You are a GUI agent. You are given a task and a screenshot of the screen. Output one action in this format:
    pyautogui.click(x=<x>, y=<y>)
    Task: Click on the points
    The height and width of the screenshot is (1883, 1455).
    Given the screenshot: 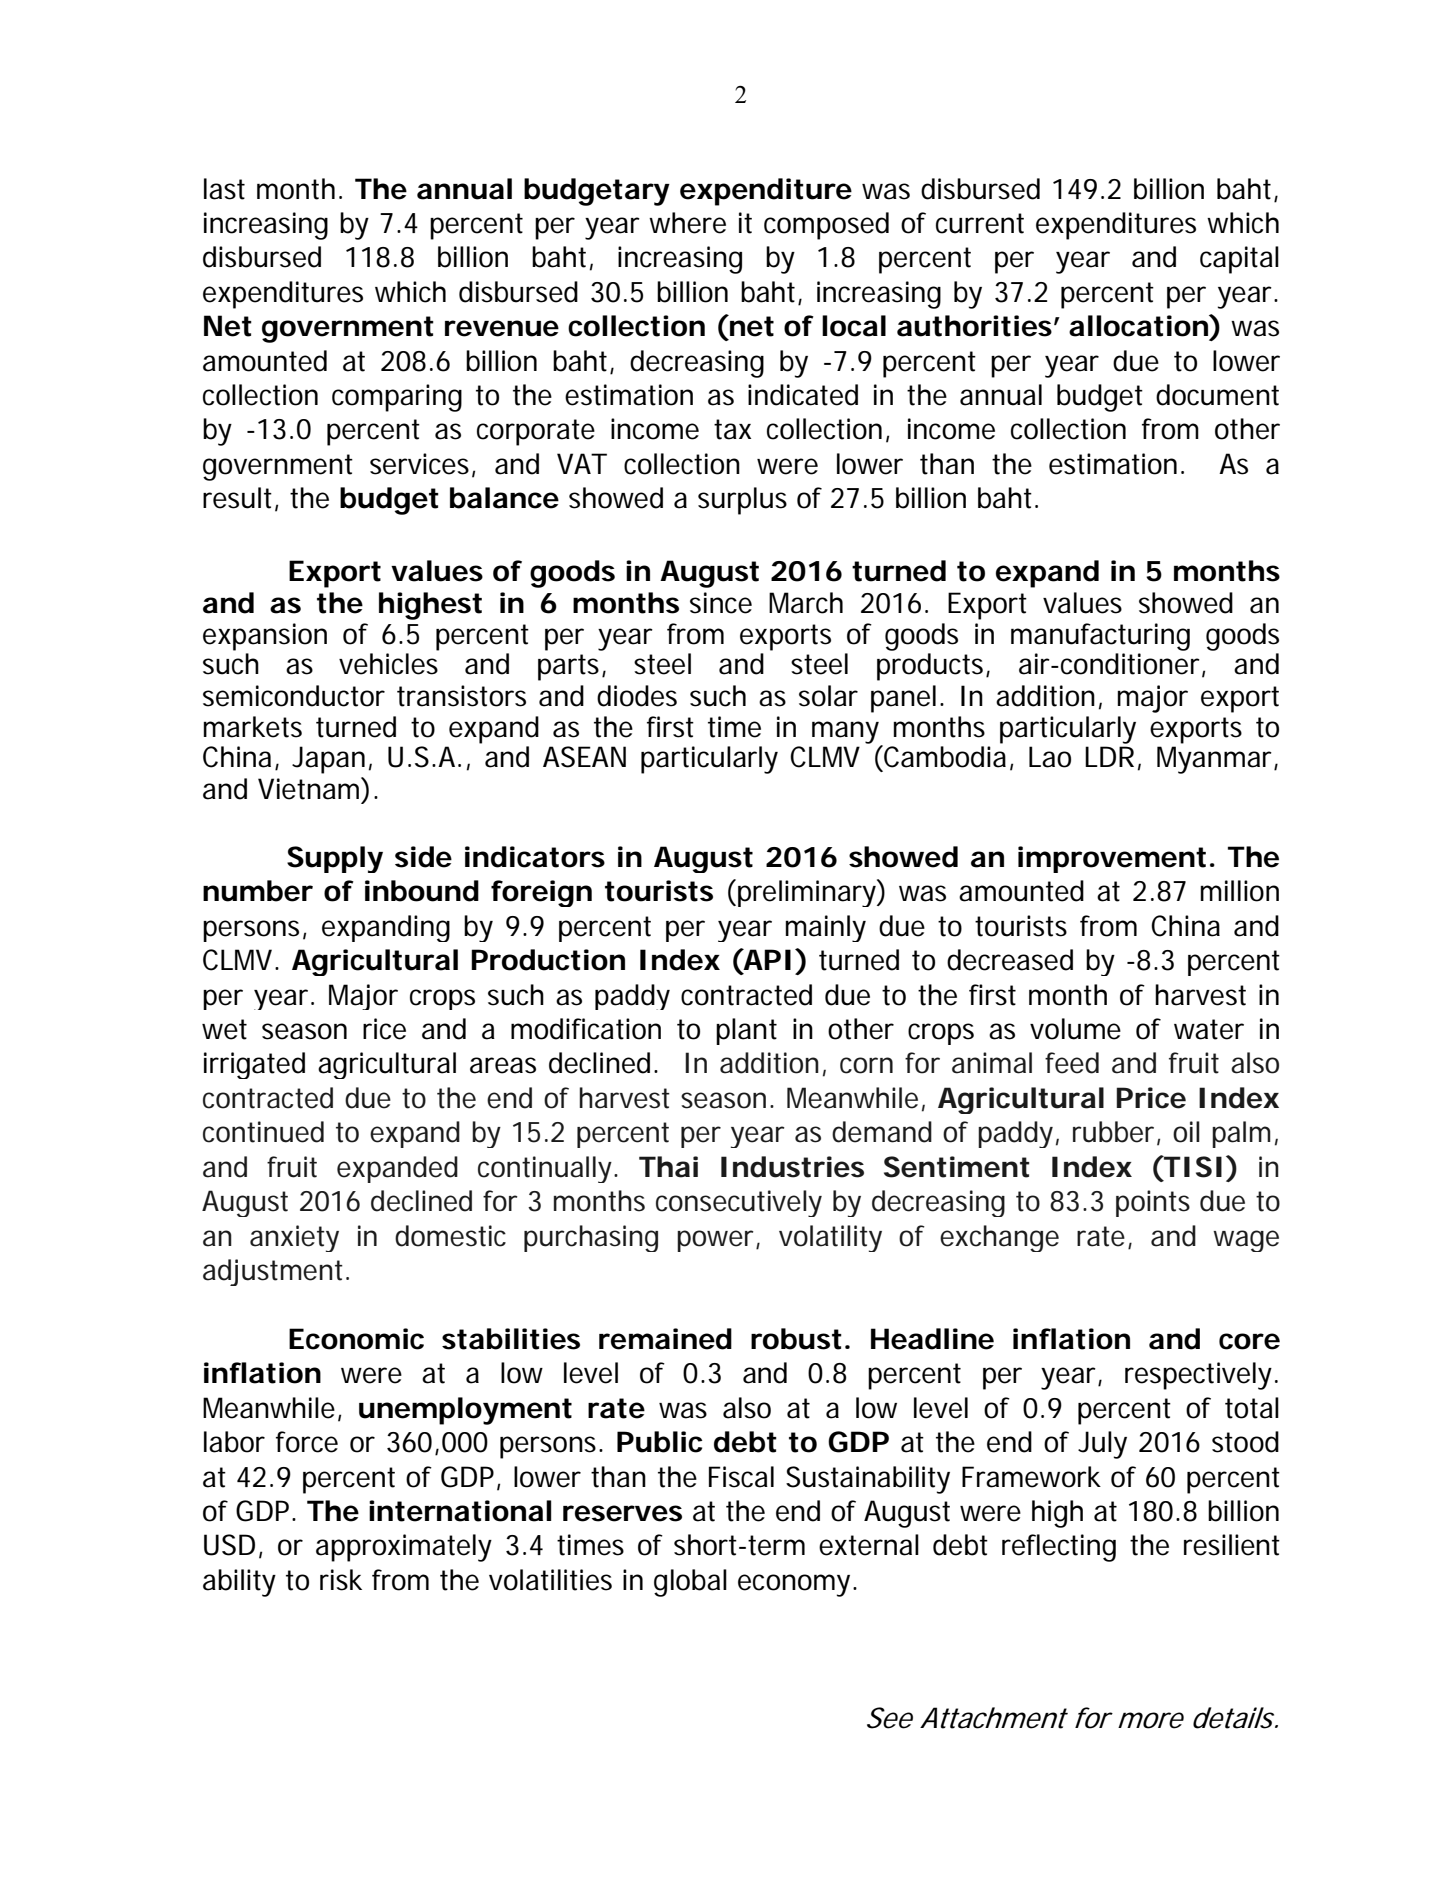 What is the action you would take?
    pyautogui.click(x=1153, y=1203)
